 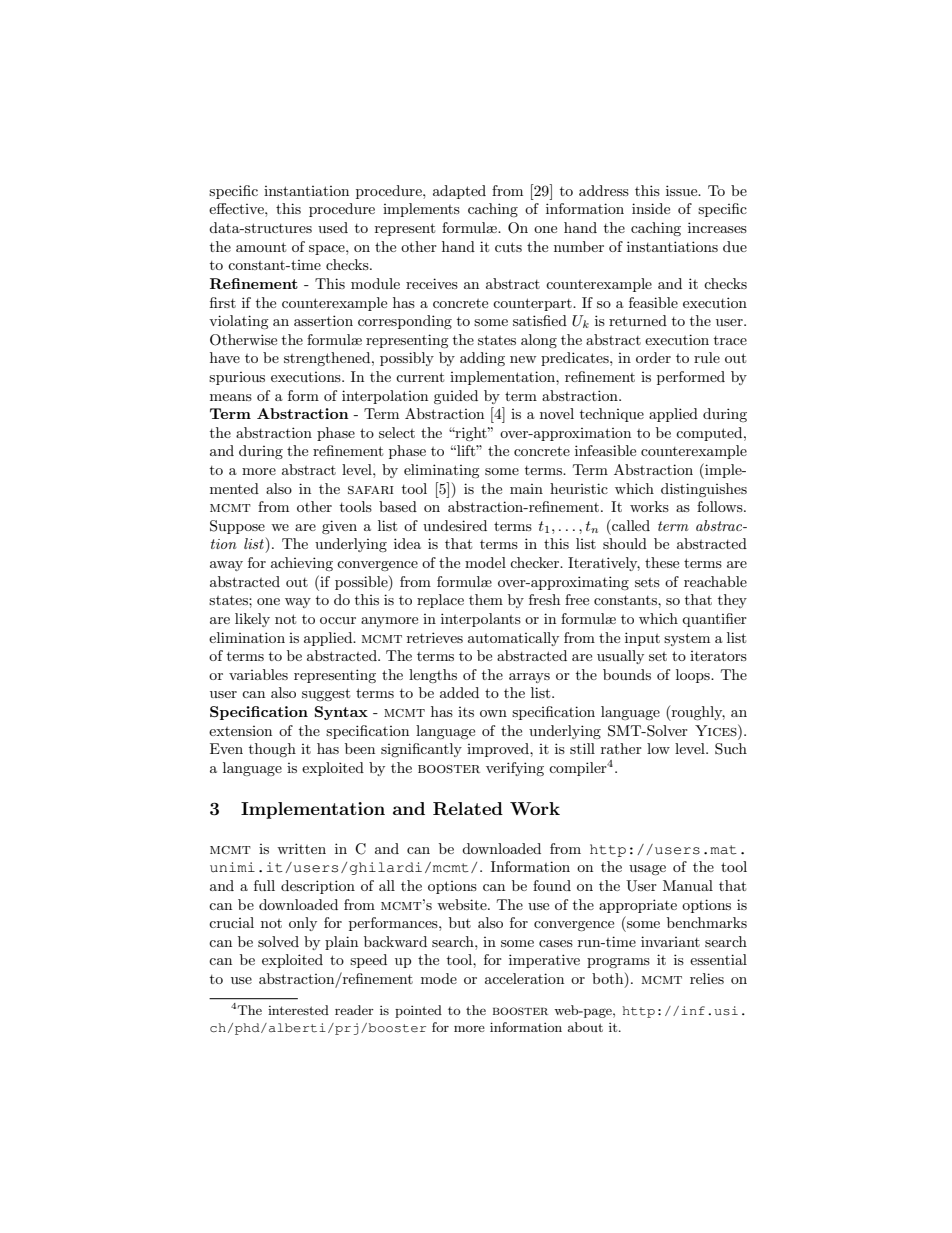 I want to click on likely, so click(x=252, y=620).
